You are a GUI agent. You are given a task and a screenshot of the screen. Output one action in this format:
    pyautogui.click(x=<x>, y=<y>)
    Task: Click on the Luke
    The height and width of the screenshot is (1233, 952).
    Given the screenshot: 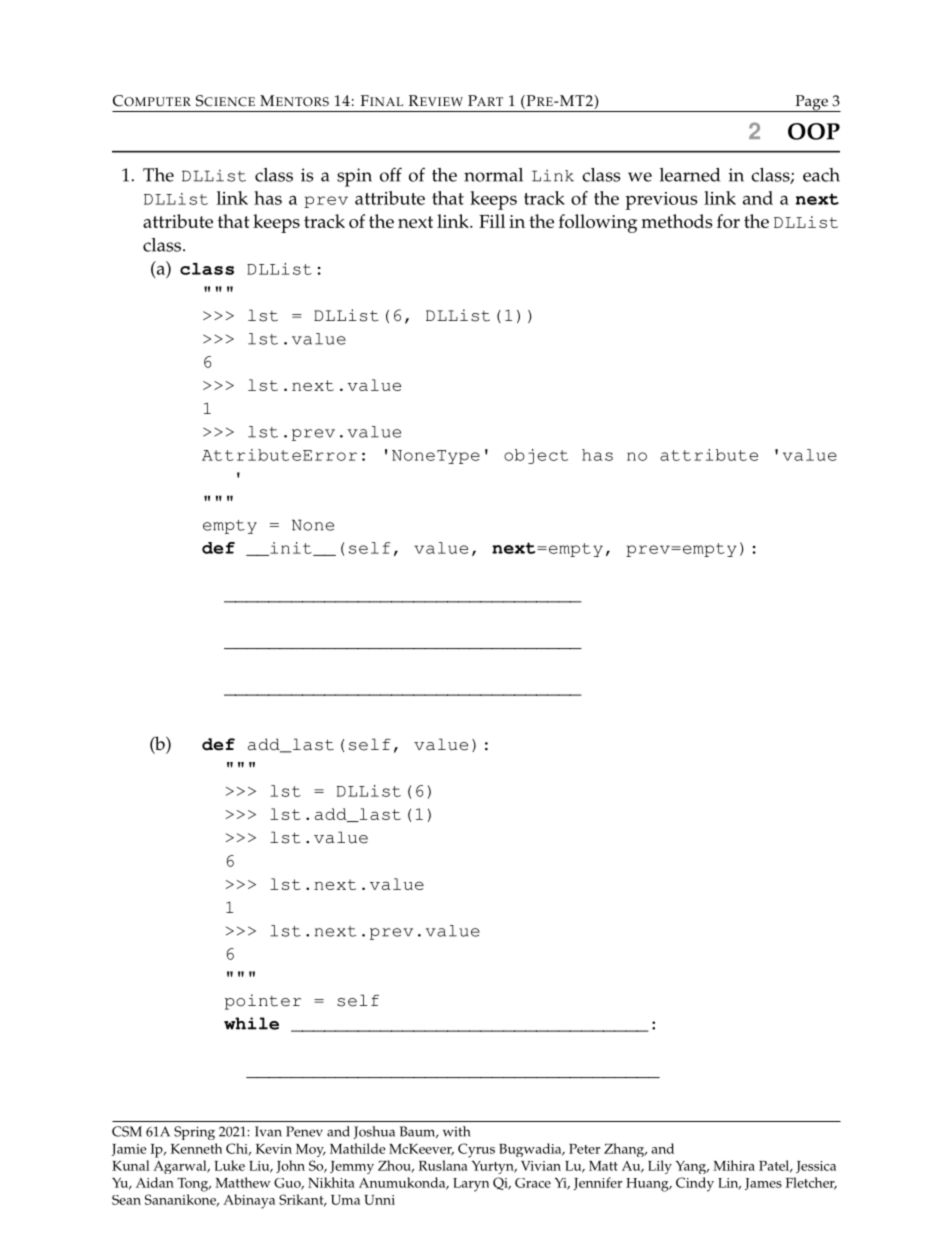 What is the action you would take?
    pyautogui.click(x=229, y=1165)
